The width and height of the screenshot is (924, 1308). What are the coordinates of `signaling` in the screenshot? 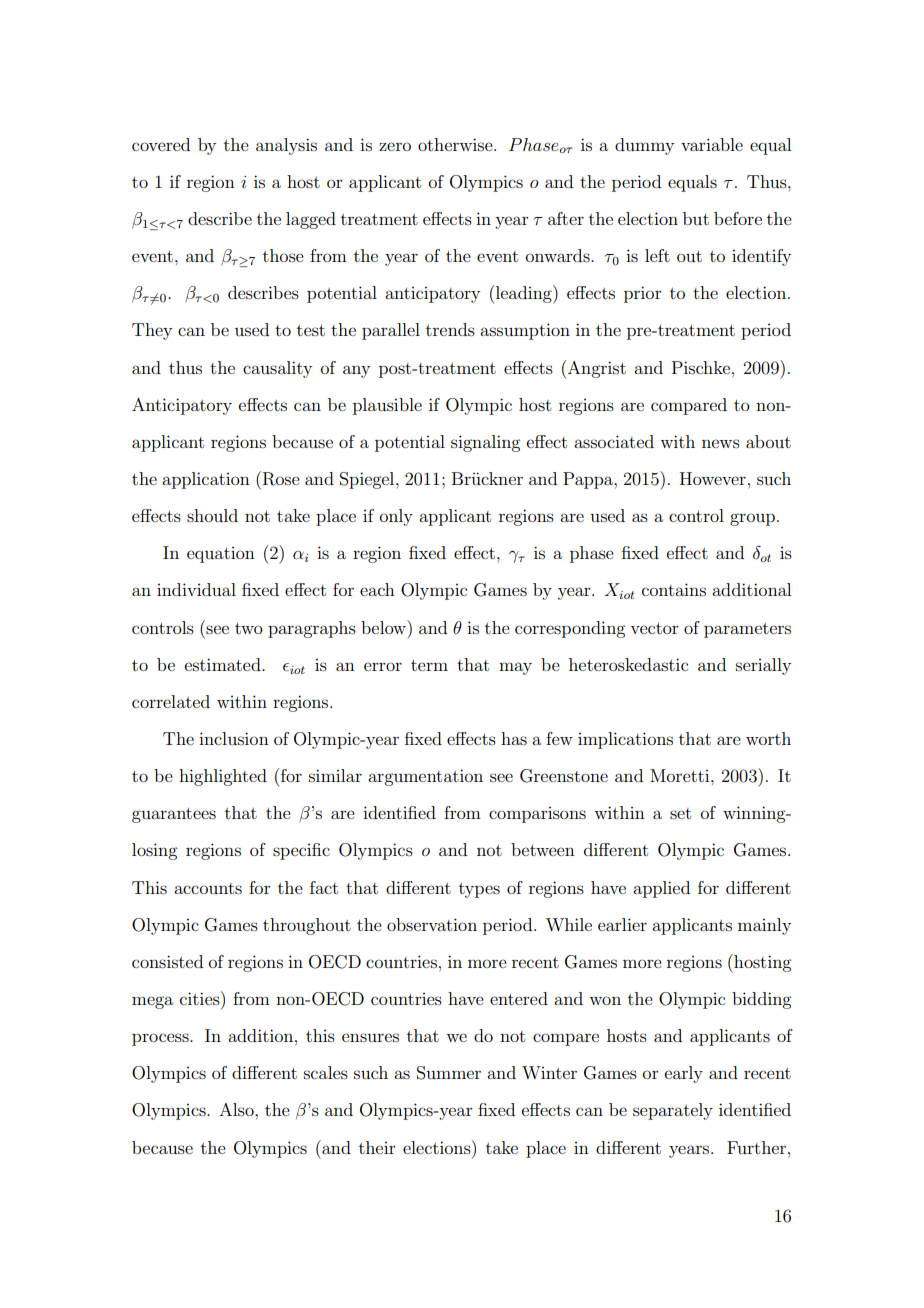 It's located at (485, 443).
